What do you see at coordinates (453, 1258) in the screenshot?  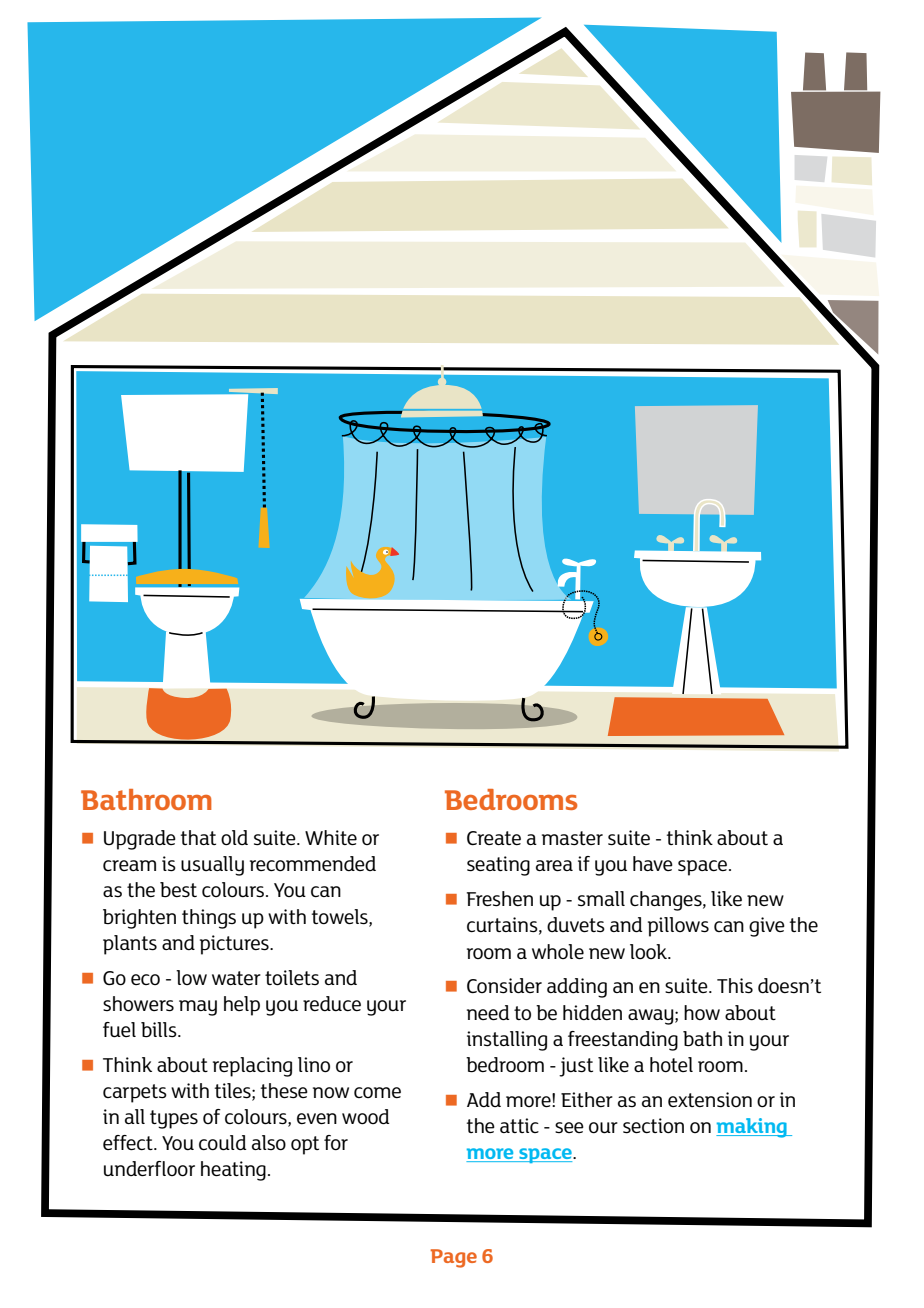 I see `Page` at bounding box center [453, 1258].
